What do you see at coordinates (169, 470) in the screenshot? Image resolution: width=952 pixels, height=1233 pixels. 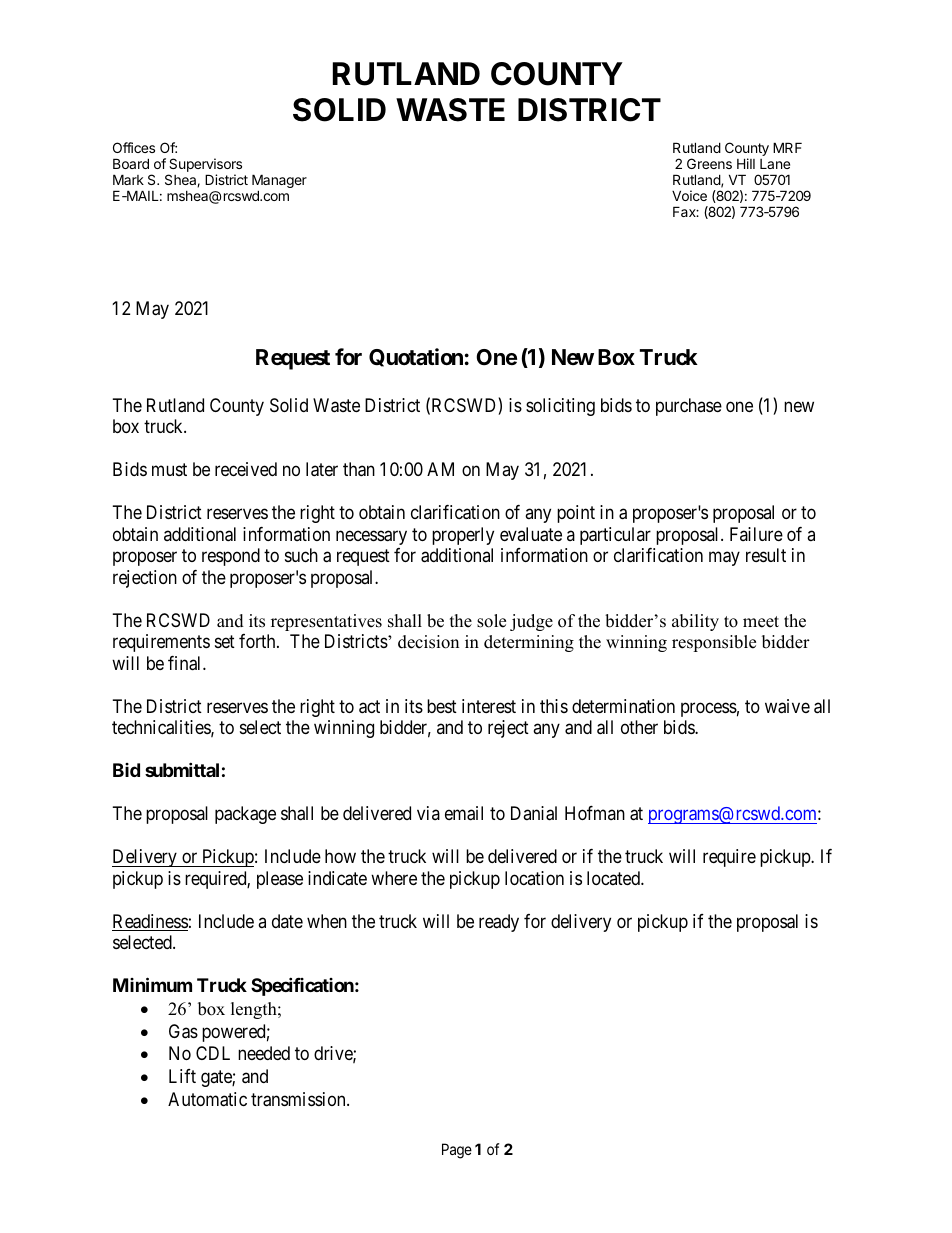 I see `must` at bounding box center [169, 470].
